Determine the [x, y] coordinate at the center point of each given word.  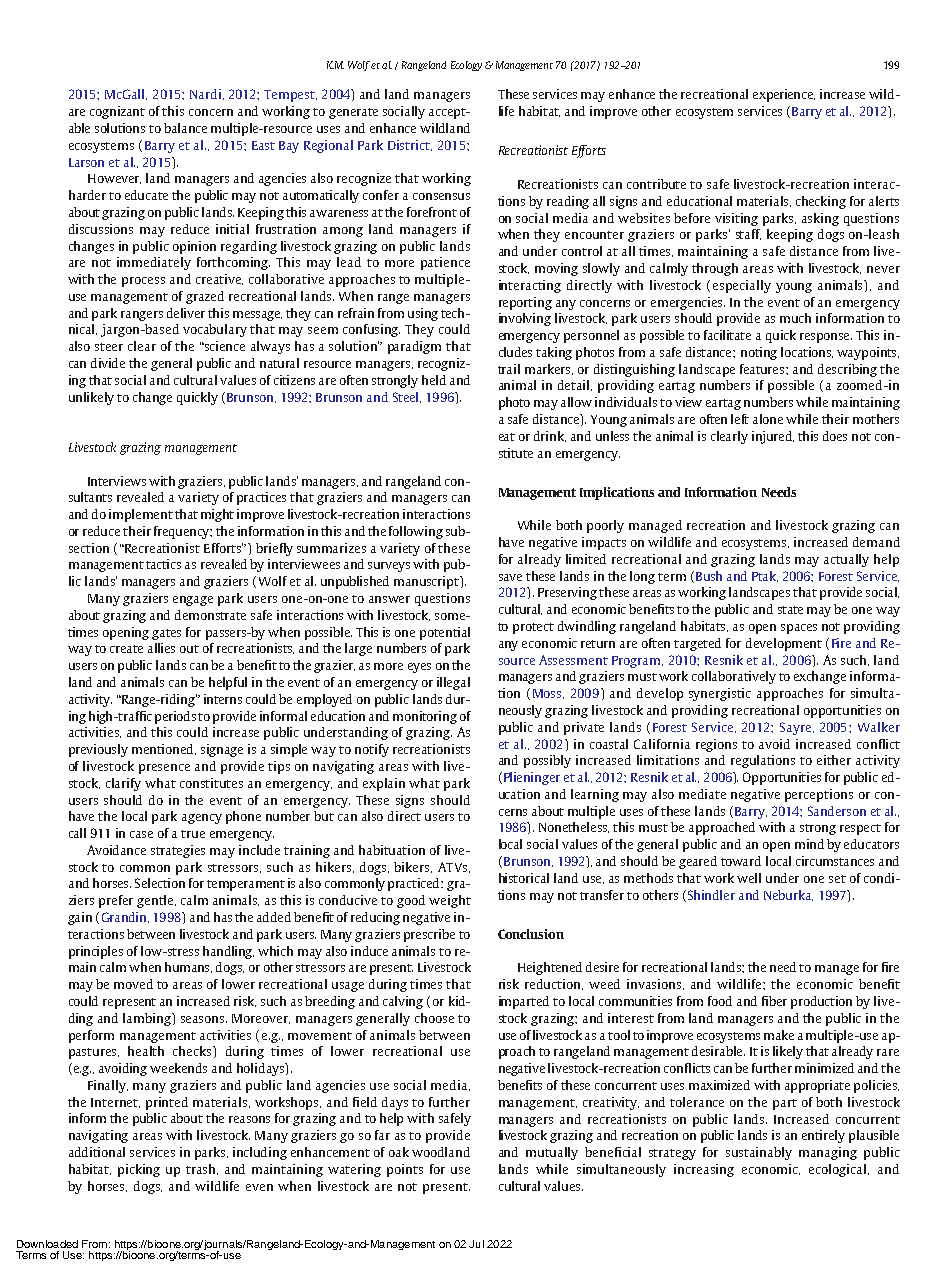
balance [185, 128]
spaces [799, 629]
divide [108, 363]
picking [139, 1170]
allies [161, 648]
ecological [839, 1170]
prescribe [429, 935]
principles [96, 952]
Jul [476, 1244]
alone [768, 419]
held [434, 380]
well [749, 878]
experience [784, 95]
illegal [453, 683]
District [410, 145]
